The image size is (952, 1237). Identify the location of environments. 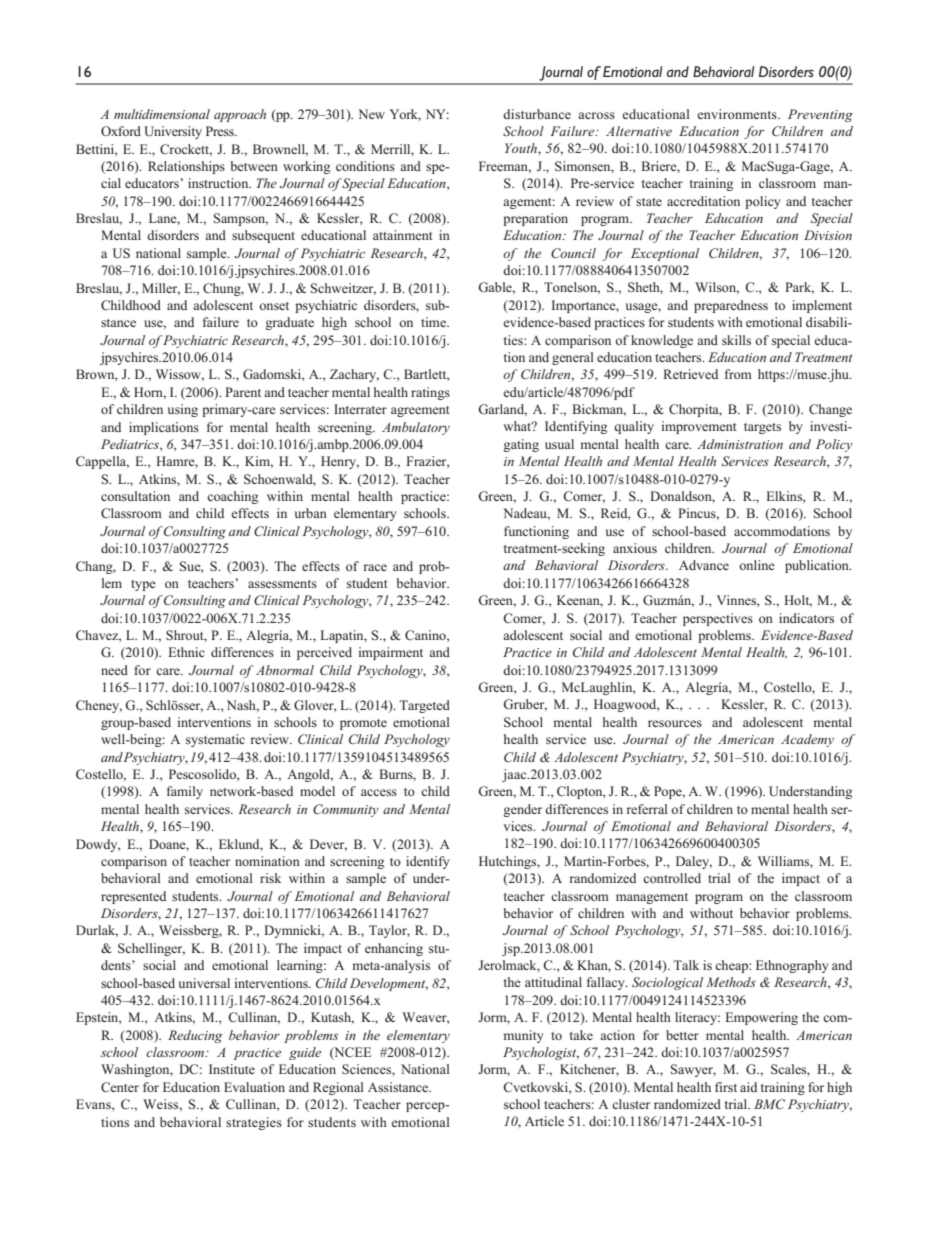
(738, 114).
